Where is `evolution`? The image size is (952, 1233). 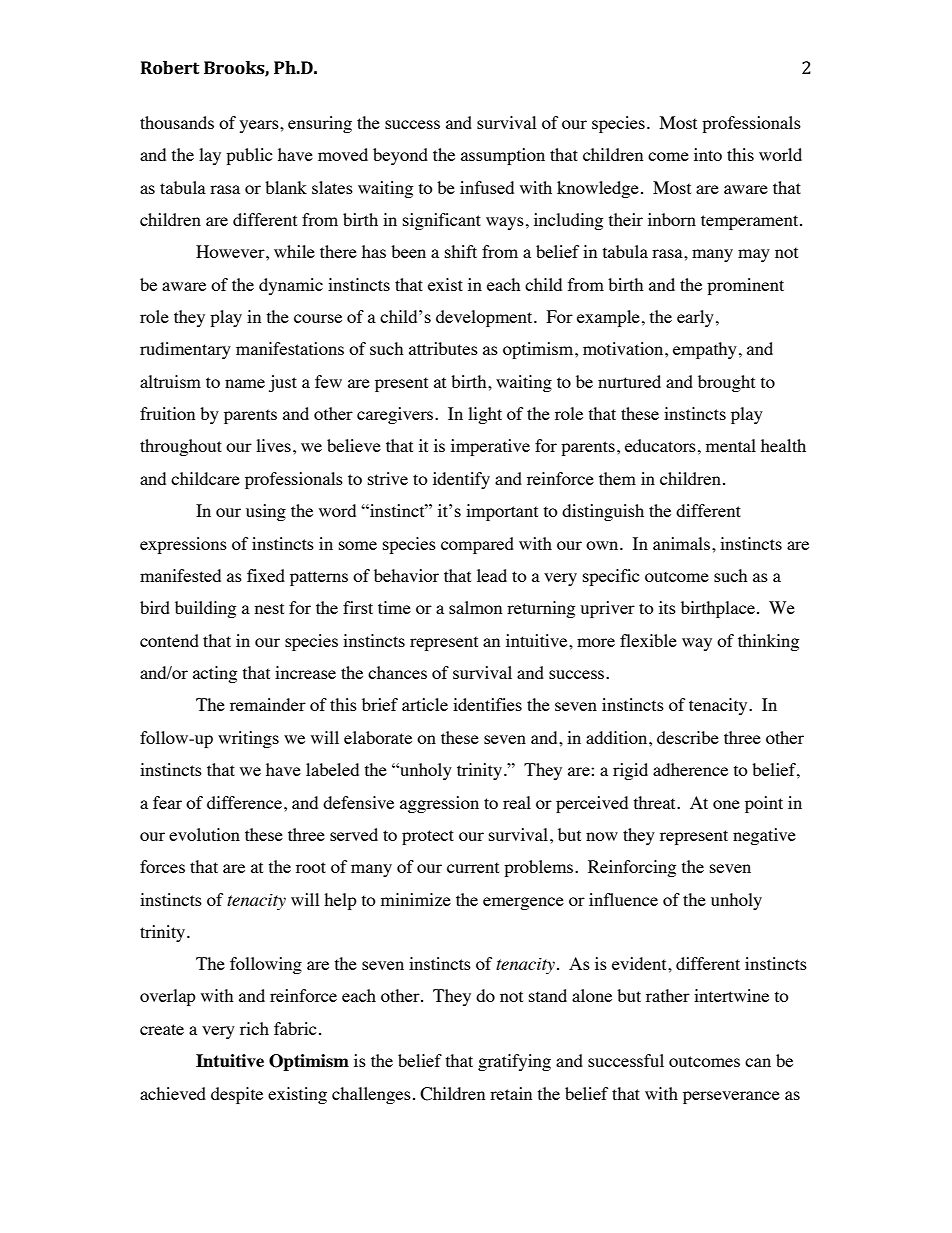 evolution is located at coordinates (204, 834).
